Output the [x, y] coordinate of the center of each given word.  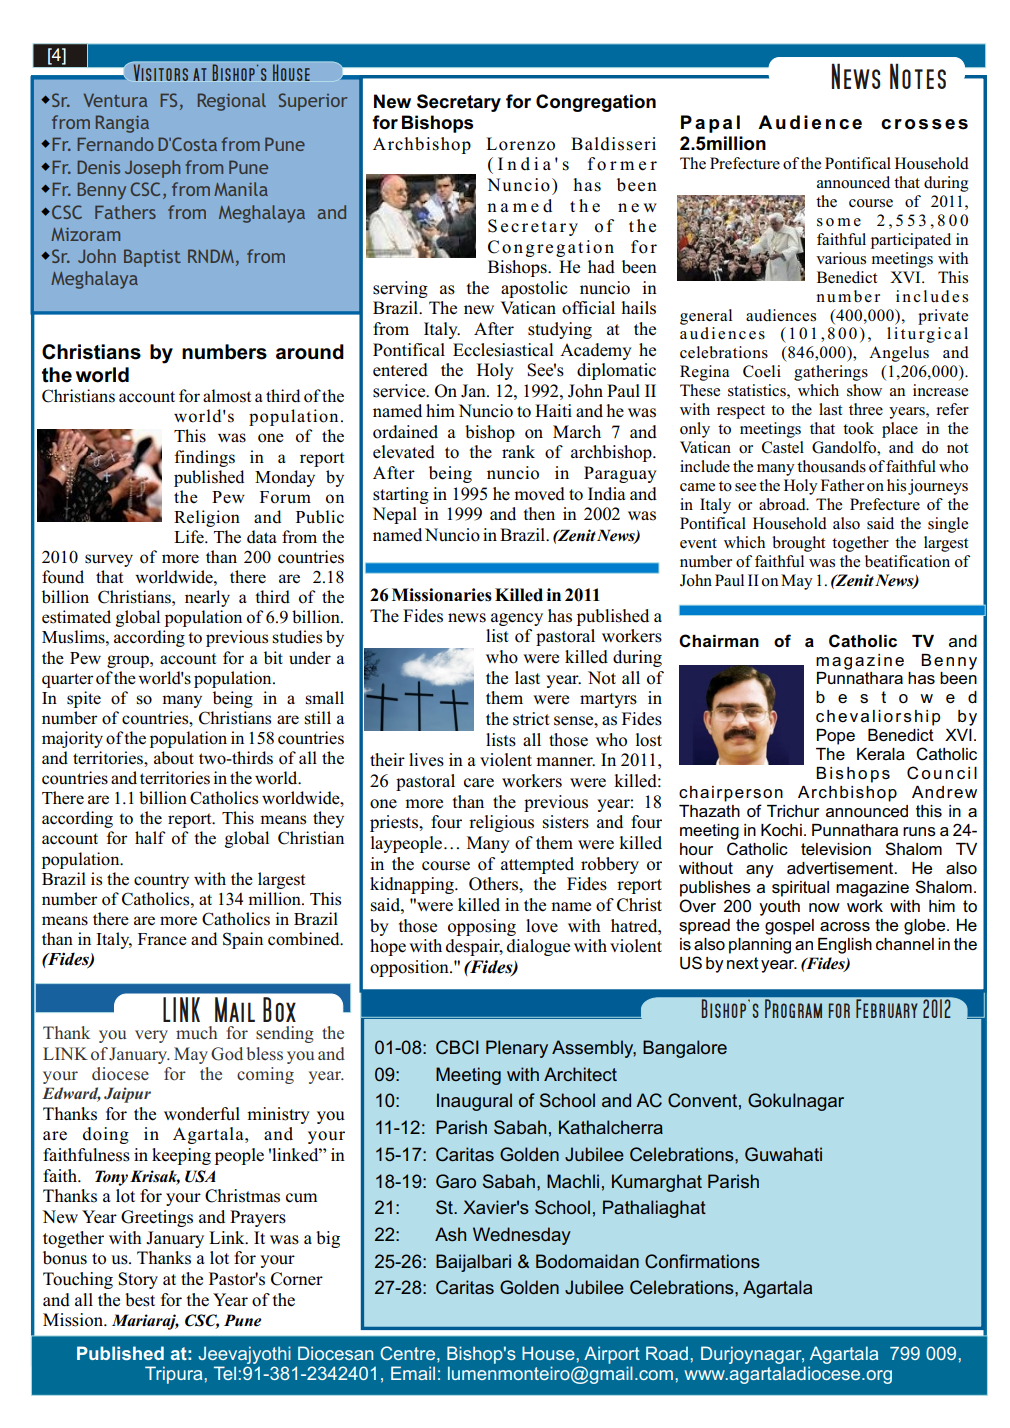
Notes [918, 76]
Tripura [173, 1375]
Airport [612, 1355]
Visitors [161, 72]
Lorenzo [520, 144]
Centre [407, 1353]
